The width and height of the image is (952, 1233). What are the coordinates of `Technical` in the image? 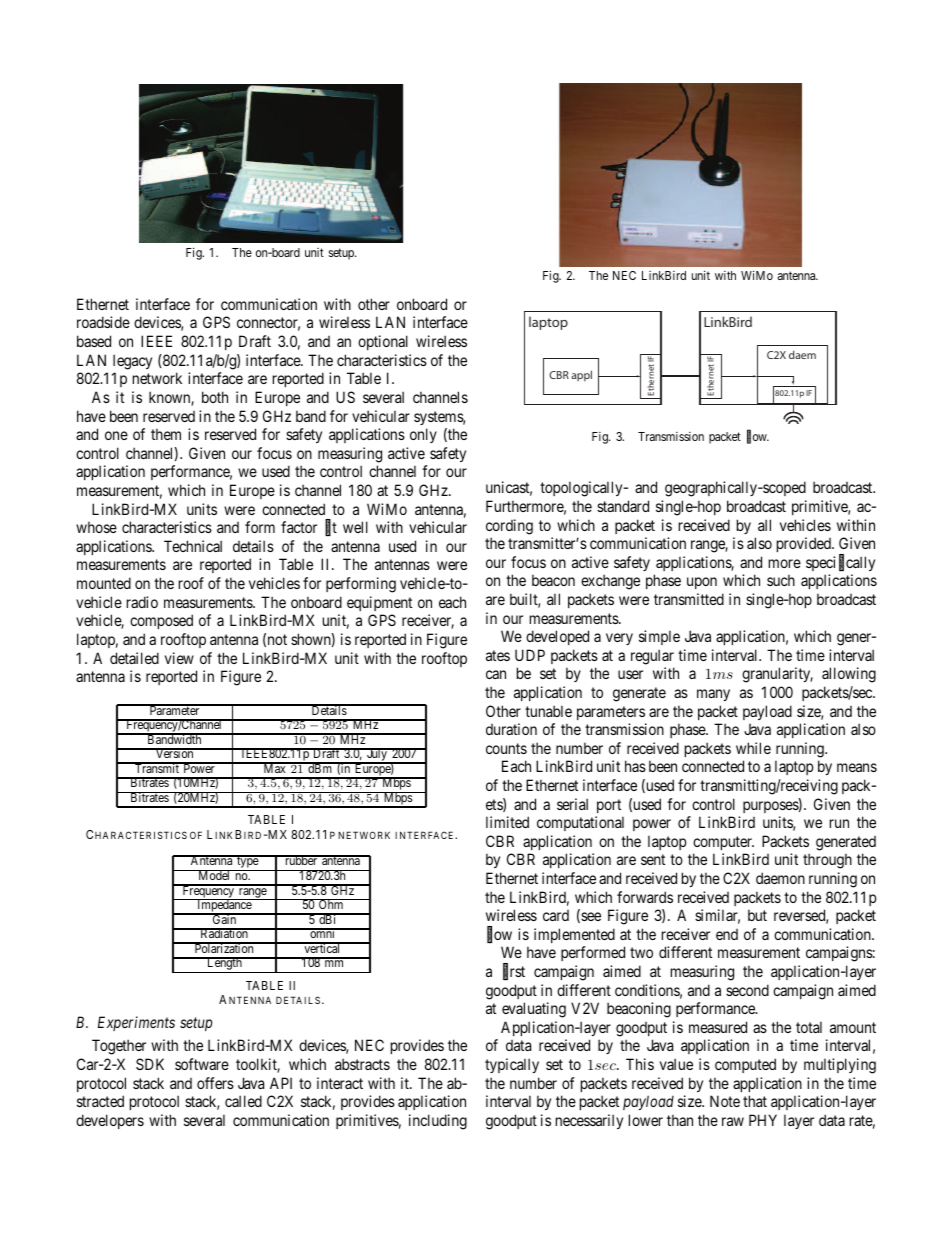 It's located at (193, 546).
